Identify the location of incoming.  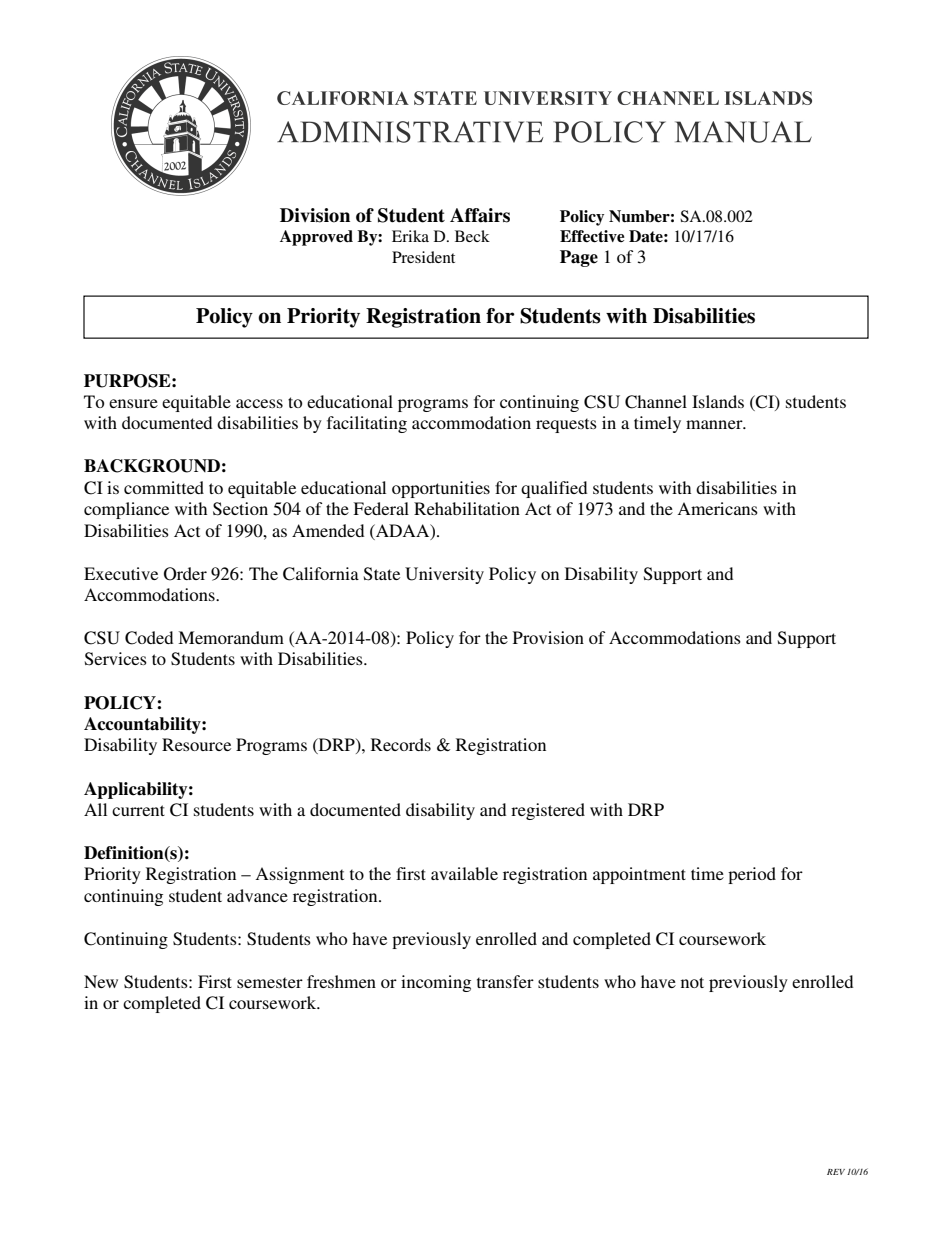
(436, 983).
